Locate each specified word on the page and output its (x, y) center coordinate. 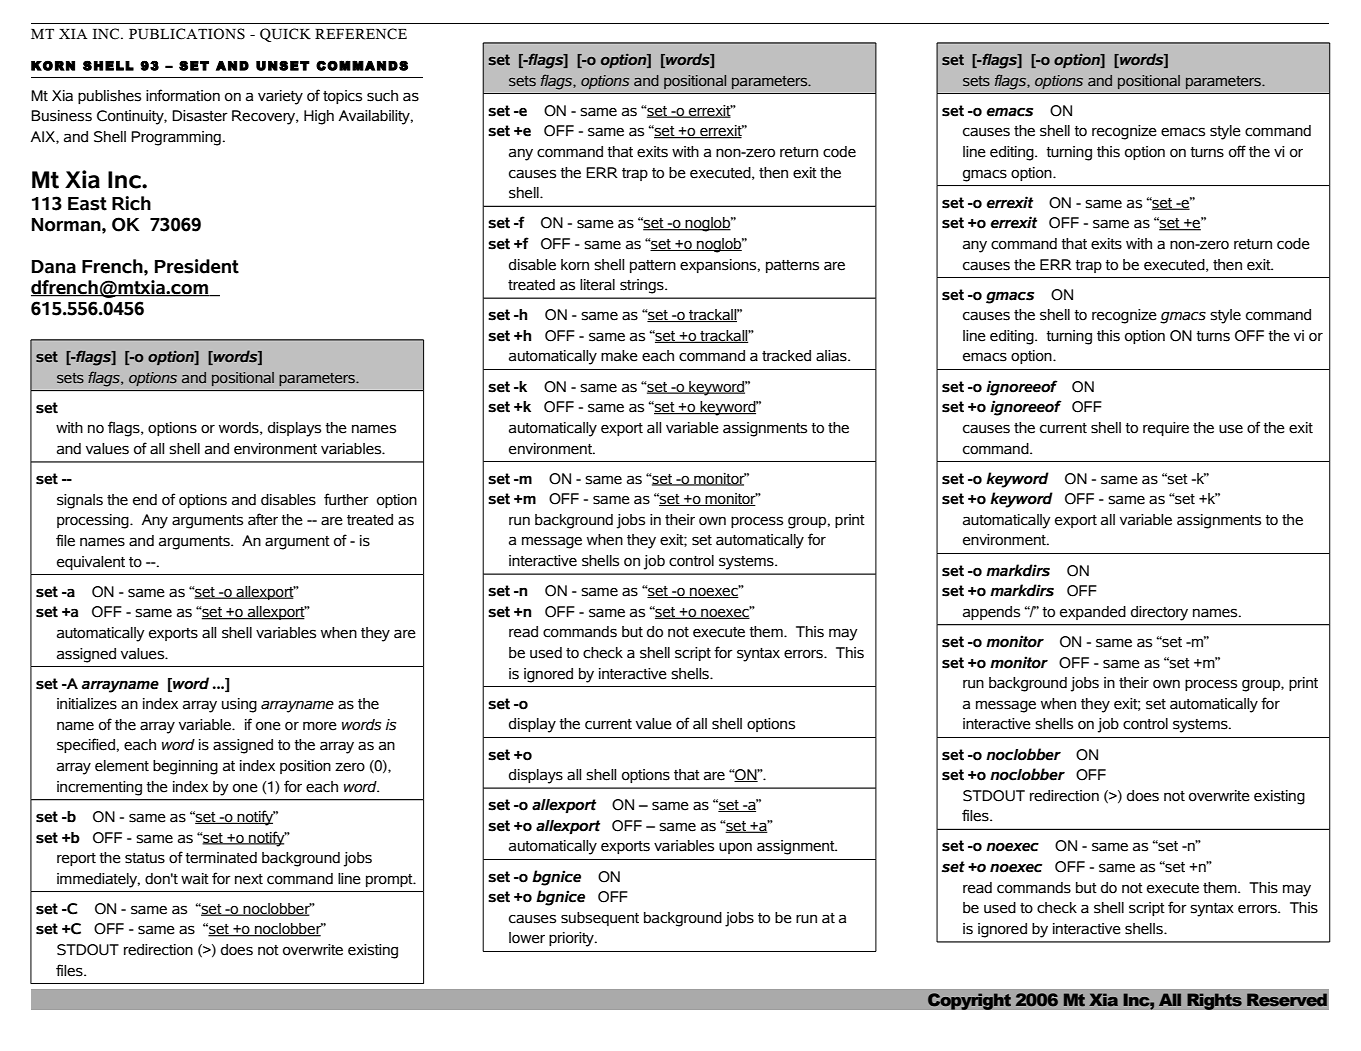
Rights (1214, 1001)
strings (643, 286)
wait (195, 879)
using (239, 705)
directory (1159, 613)
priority (572, 939)
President (197, 266)
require (1166, 429)
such (382, 96)
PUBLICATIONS (187, 34)
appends (991, 613)
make (619, 356)
